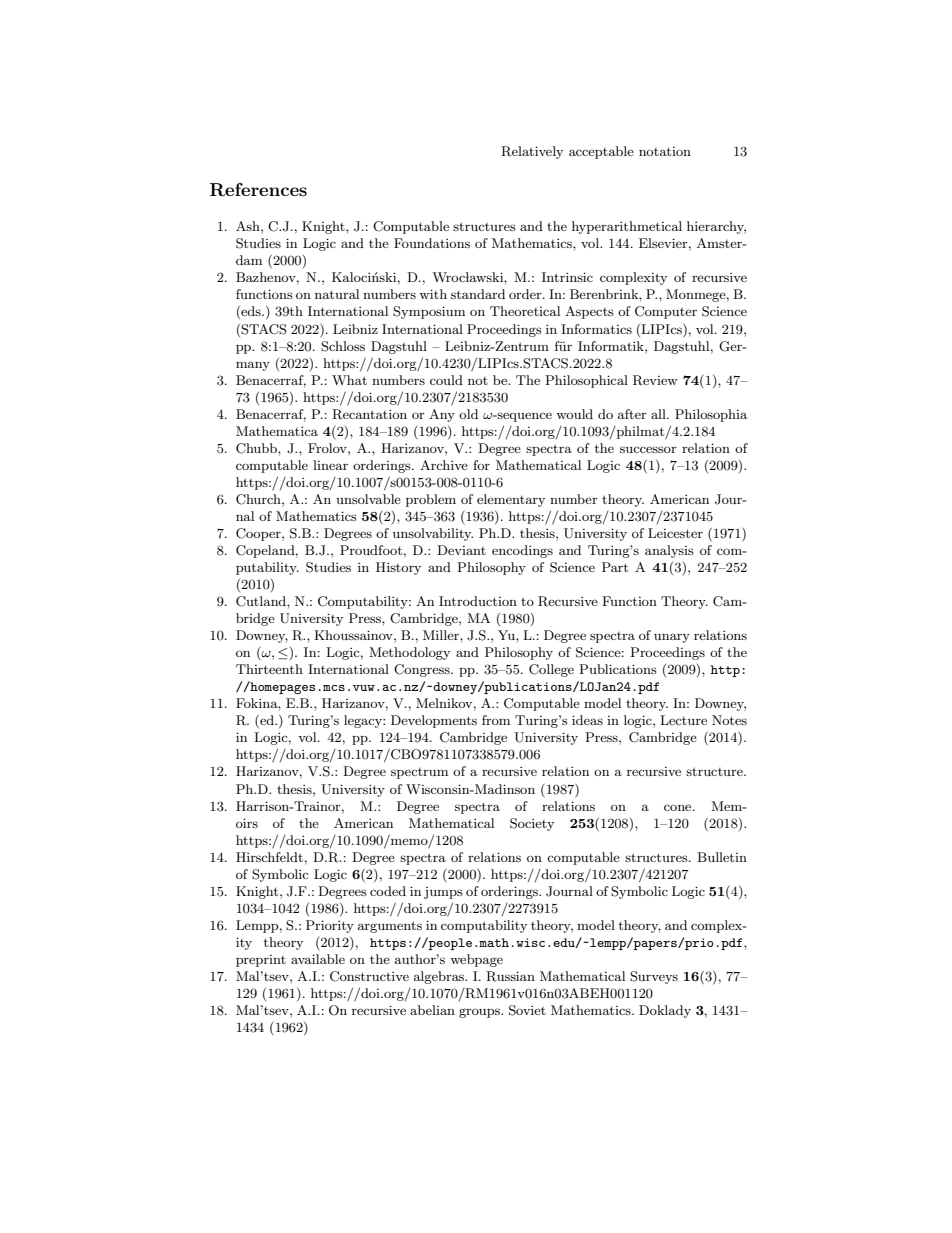 This page has height=1233, width=952. I want to click on Relatively, so click(532, 152).
